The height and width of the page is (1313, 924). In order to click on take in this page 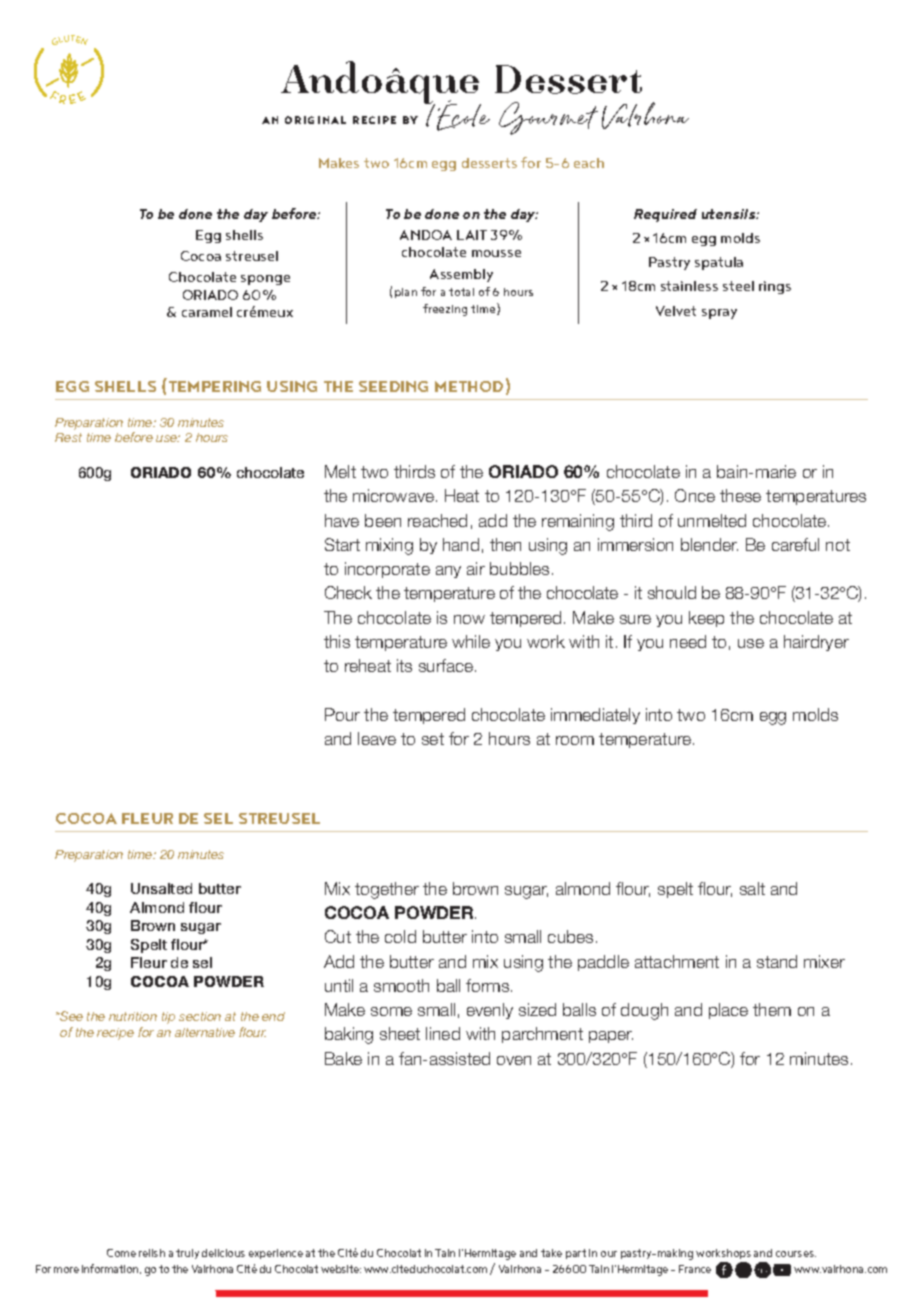, I will do `click(551, 1253)`.
